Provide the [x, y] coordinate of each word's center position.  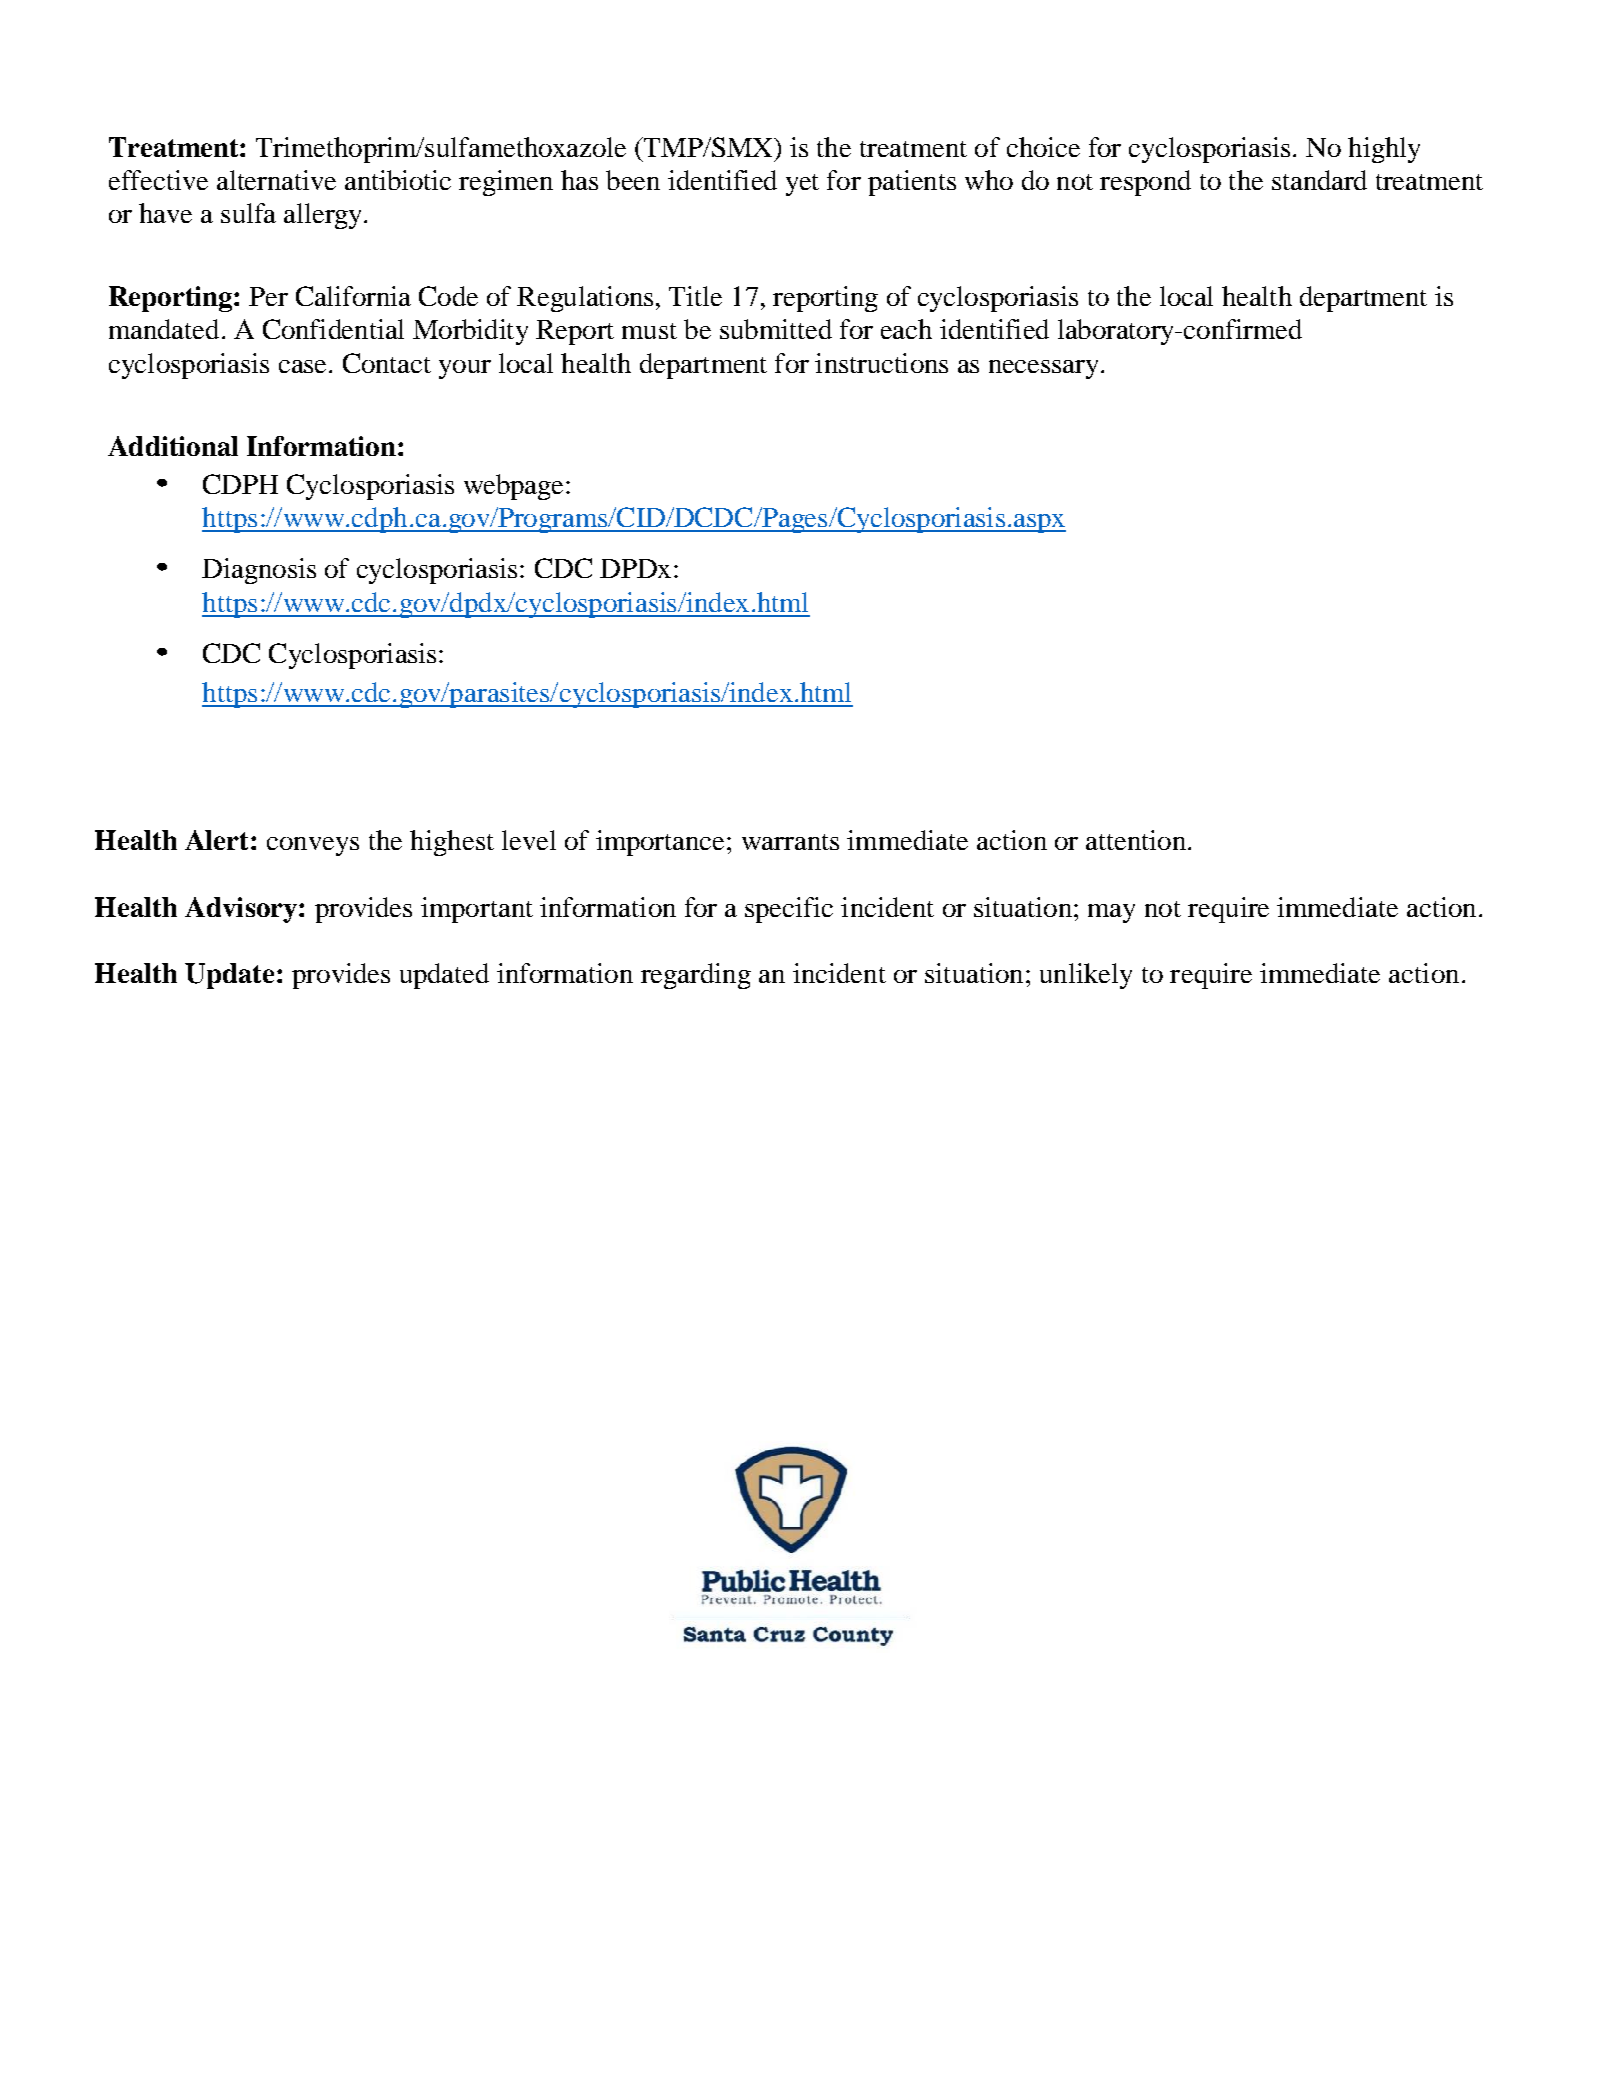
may [1111, 913]
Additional [173, 446]
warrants [790, 842]
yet [802, 185]
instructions [881, 363]
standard [1319, 180]
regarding [696, 976]
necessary [1043, 369]
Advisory [241, 910]
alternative [276, 180]
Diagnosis [259, 571]
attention [1136, 840]
